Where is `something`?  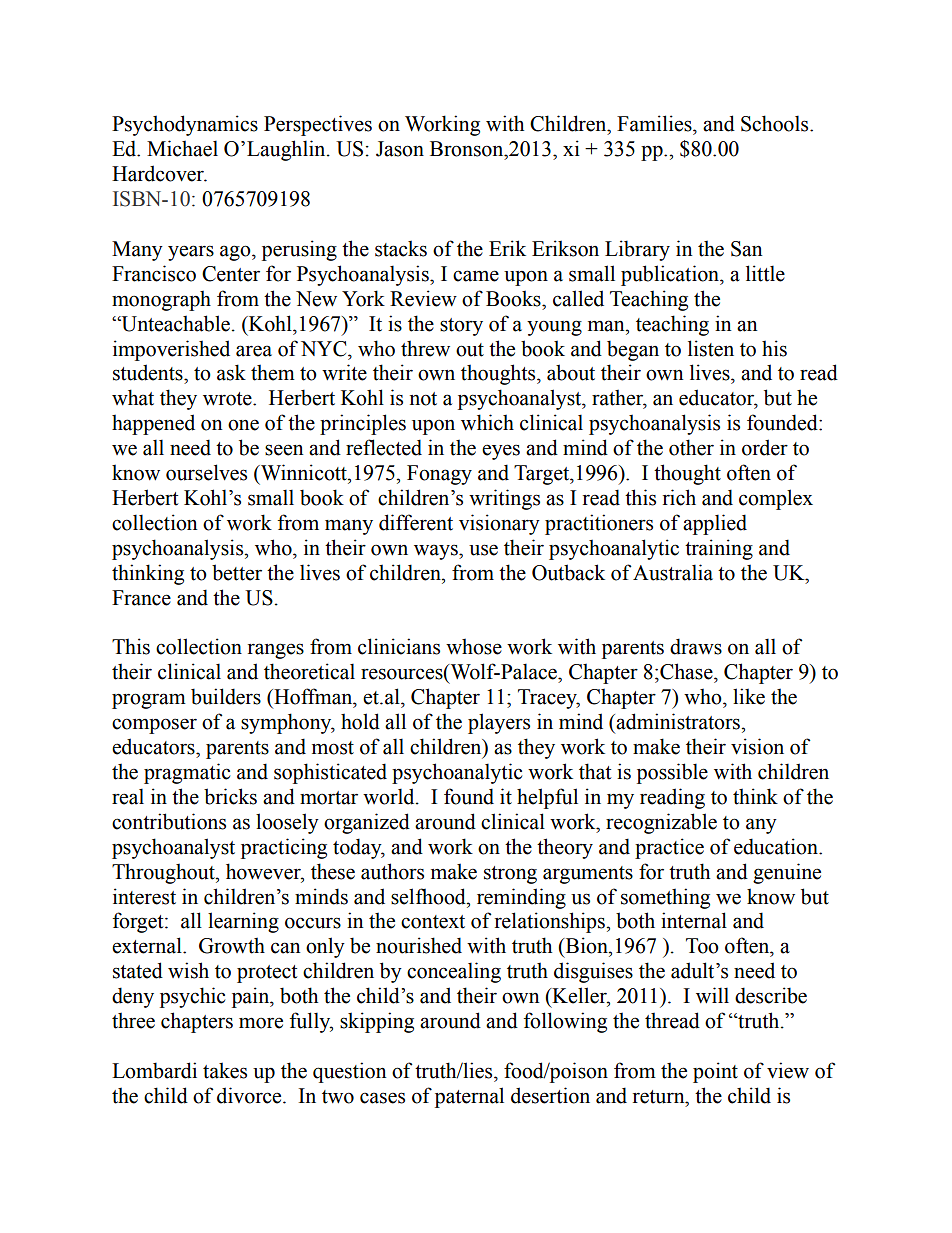
something is located at coordinates (665, 898).
